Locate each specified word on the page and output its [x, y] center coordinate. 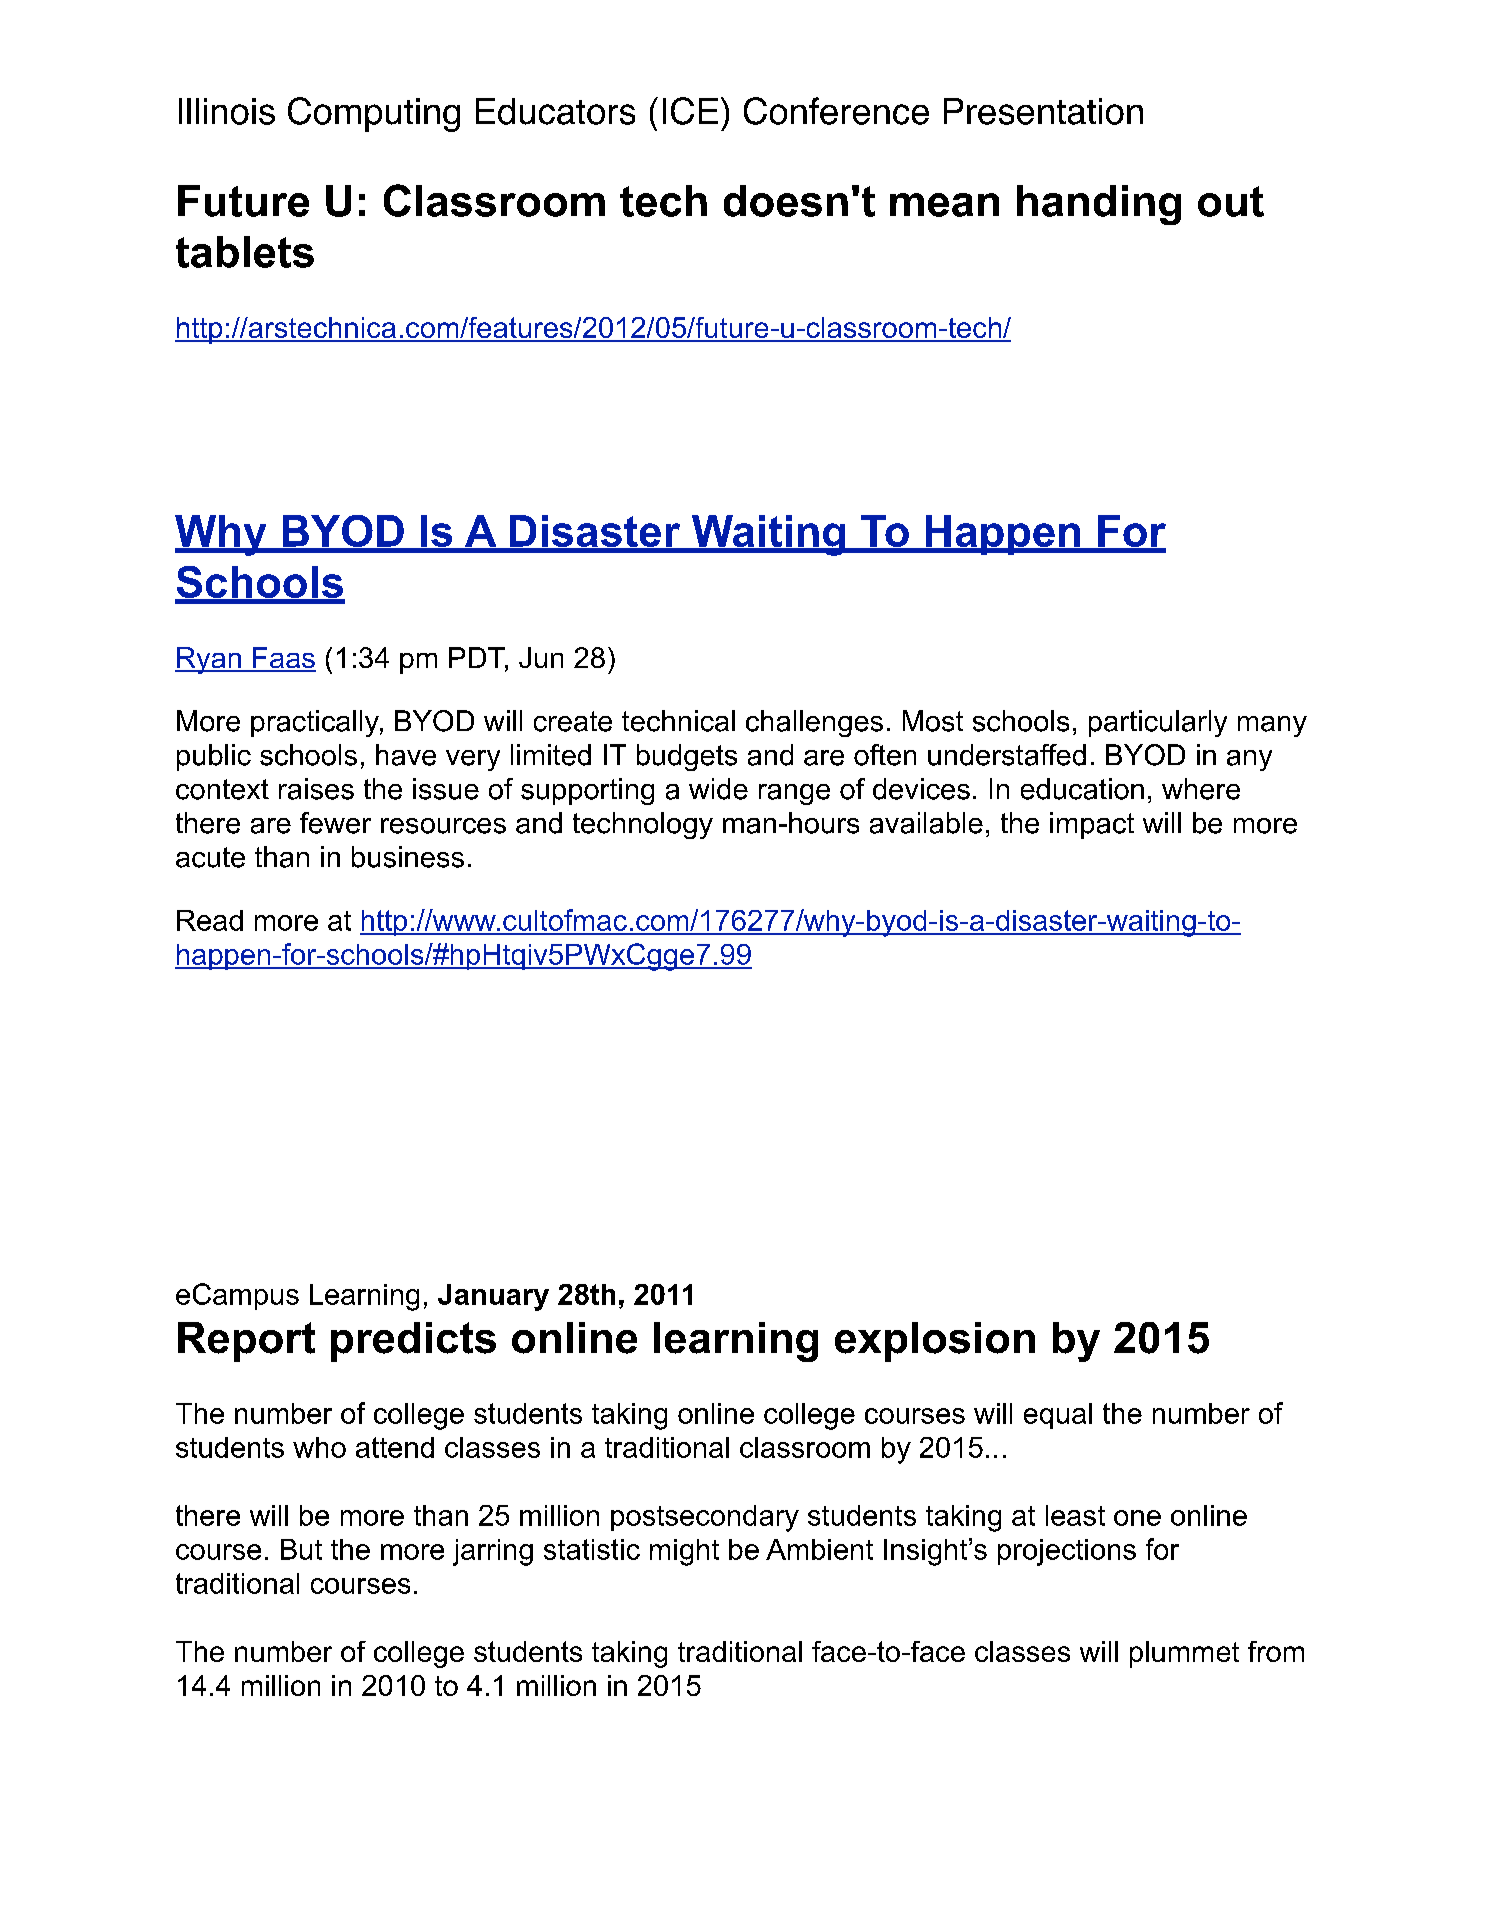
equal [1058, 1416]
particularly [1158, 723]
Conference [836, 111]
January [493, 1297]
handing [1099, 205]
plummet [1184, 1654]
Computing [374, 114]
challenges [814, 723]
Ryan [209, 660]
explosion [935, 1342]
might [684, 1552]
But [301, 1549]
